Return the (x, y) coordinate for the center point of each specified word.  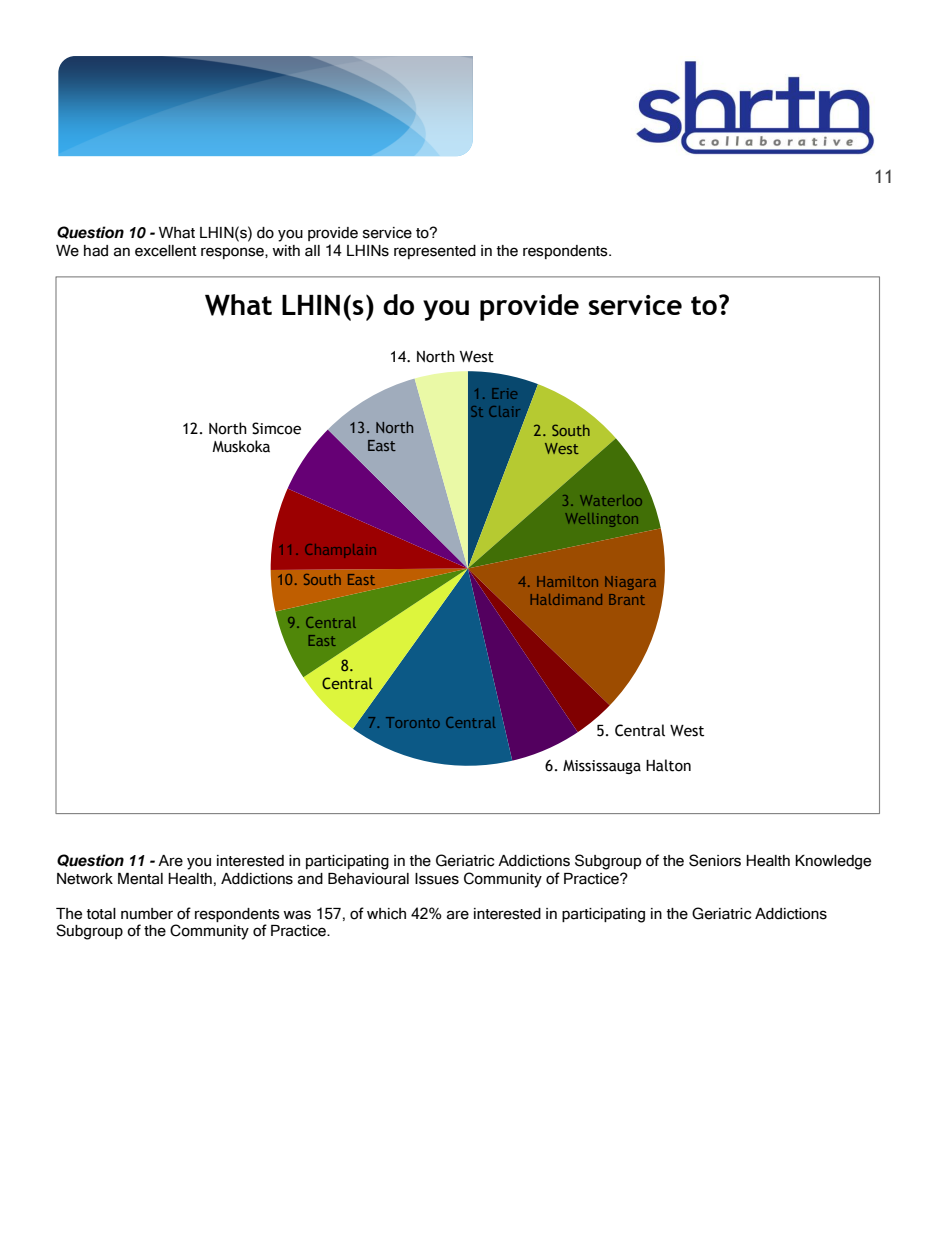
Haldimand (566, 599)
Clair (504, 411)
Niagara (630, 583)
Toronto (413, 722)
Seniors (715, 860)
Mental (140, 879)
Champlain (340, 549)
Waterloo (611, 500)
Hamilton (567, 581)
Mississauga (602, 767)
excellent (166, 251)
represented (435, 252)
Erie (504, 393)
